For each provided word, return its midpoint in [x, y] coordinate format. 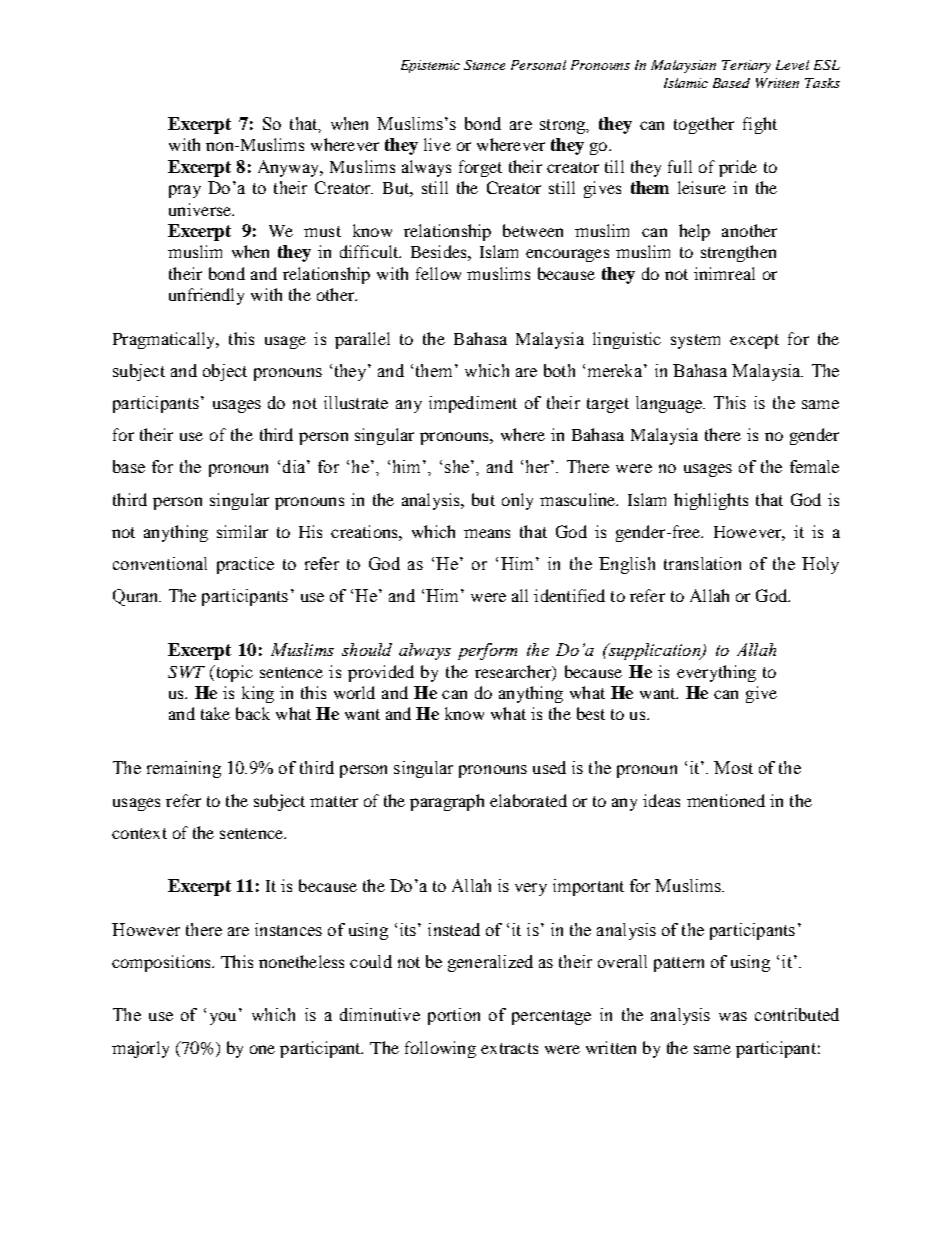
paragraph [447, 802]
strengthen [738, 253]
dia [295, 466]
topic [233, 673]
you [223, 1018]
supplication [654, 651]
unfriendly [206, 296]
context [139, 833]
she [457, 466]
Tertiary [746, 66]
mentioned [726, 800]
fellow [438, 273]
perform [487, 651]
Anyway [290, 168]
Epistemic [430, 66]
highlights [711, 501]
